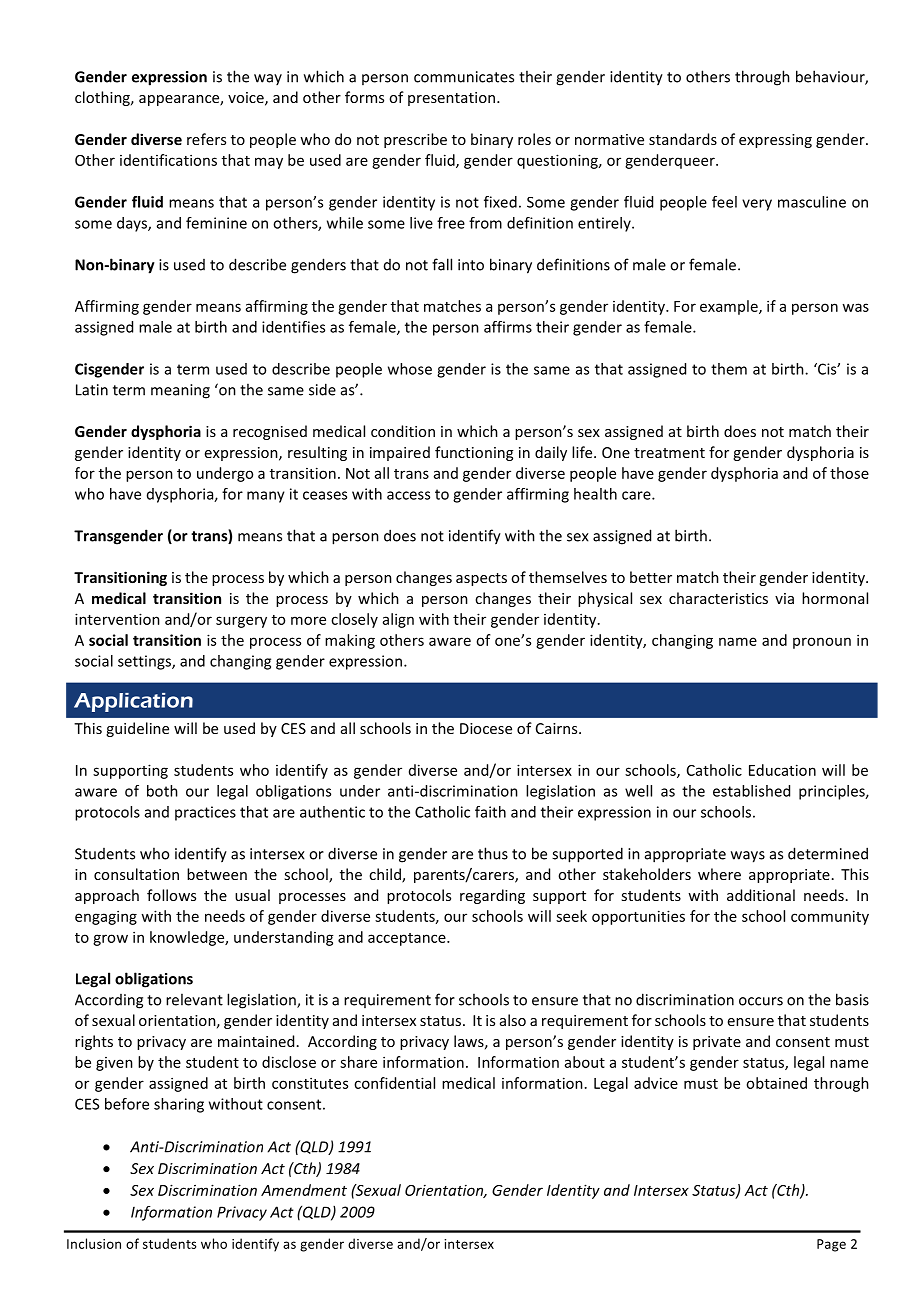  I want to click on example, so click(730, 307).
